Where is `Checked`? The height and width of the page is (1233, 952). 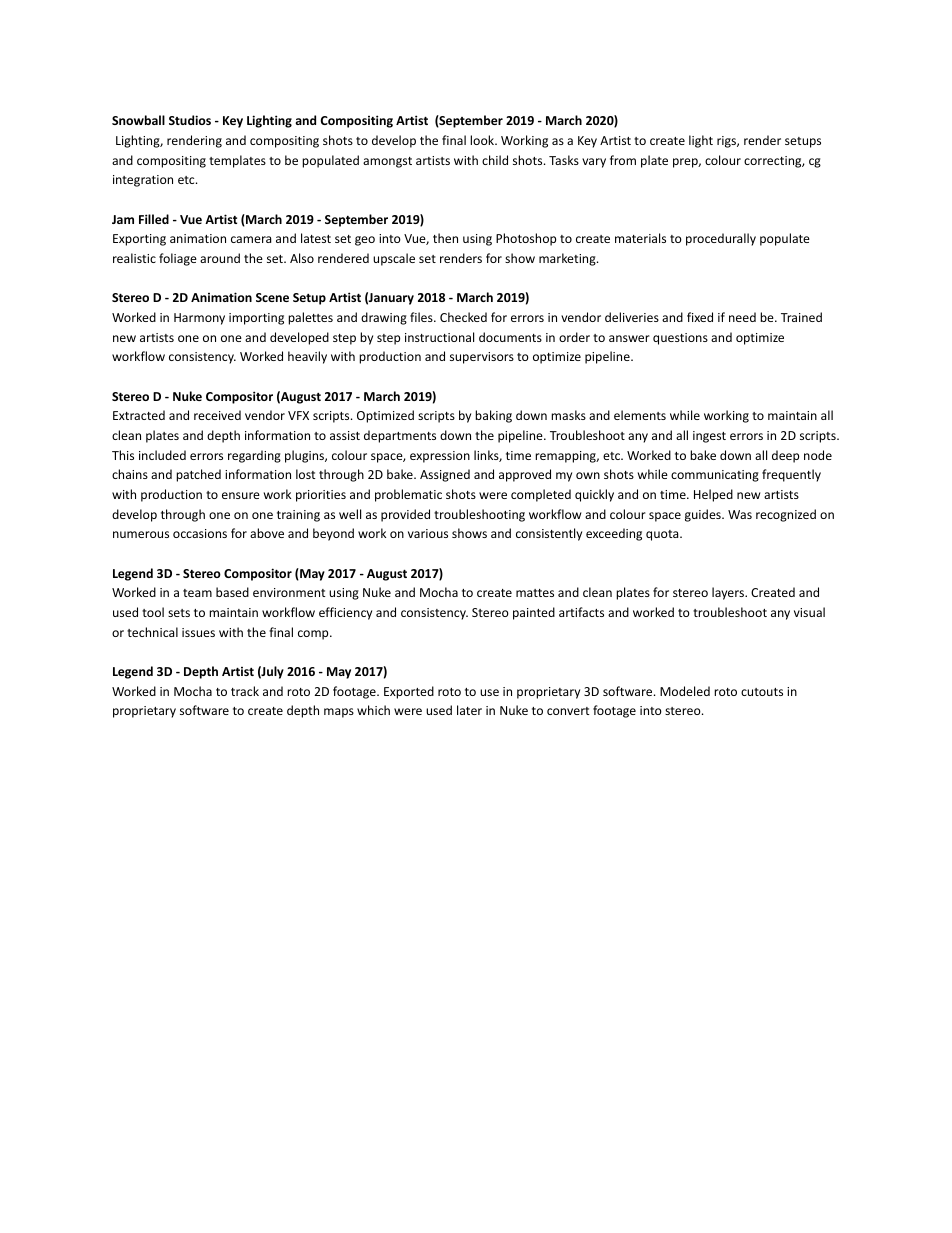
Checked is located at coordinates (463, 317).
